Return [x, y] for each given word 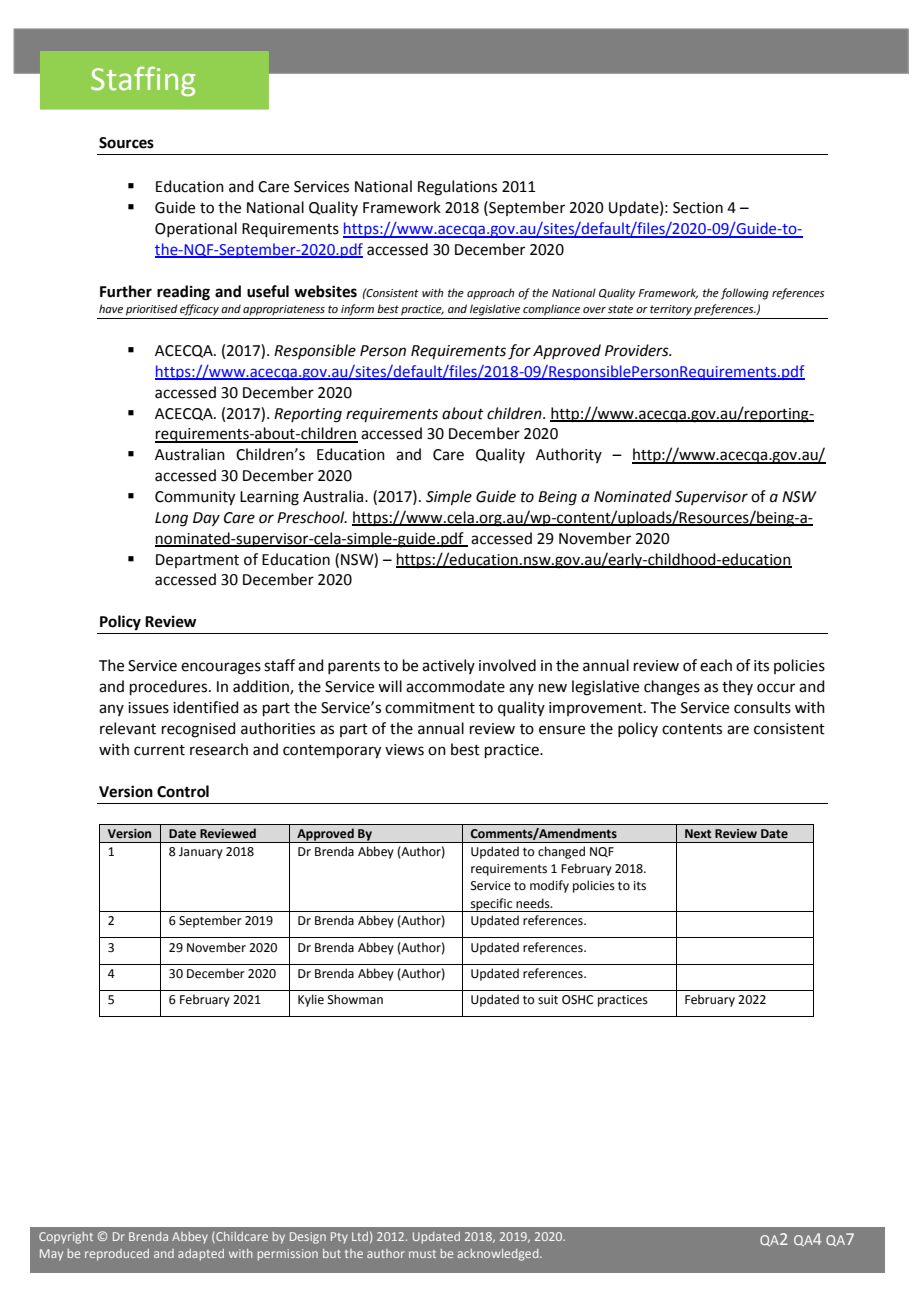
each [716, 665]
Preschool [312, 517]
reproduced [117, 1255]
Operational [196, 229]
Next [698, 833]
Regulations [457, 188]
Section [698, 208]
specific [492, 905]
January [201, 853]
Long [171, 519]
